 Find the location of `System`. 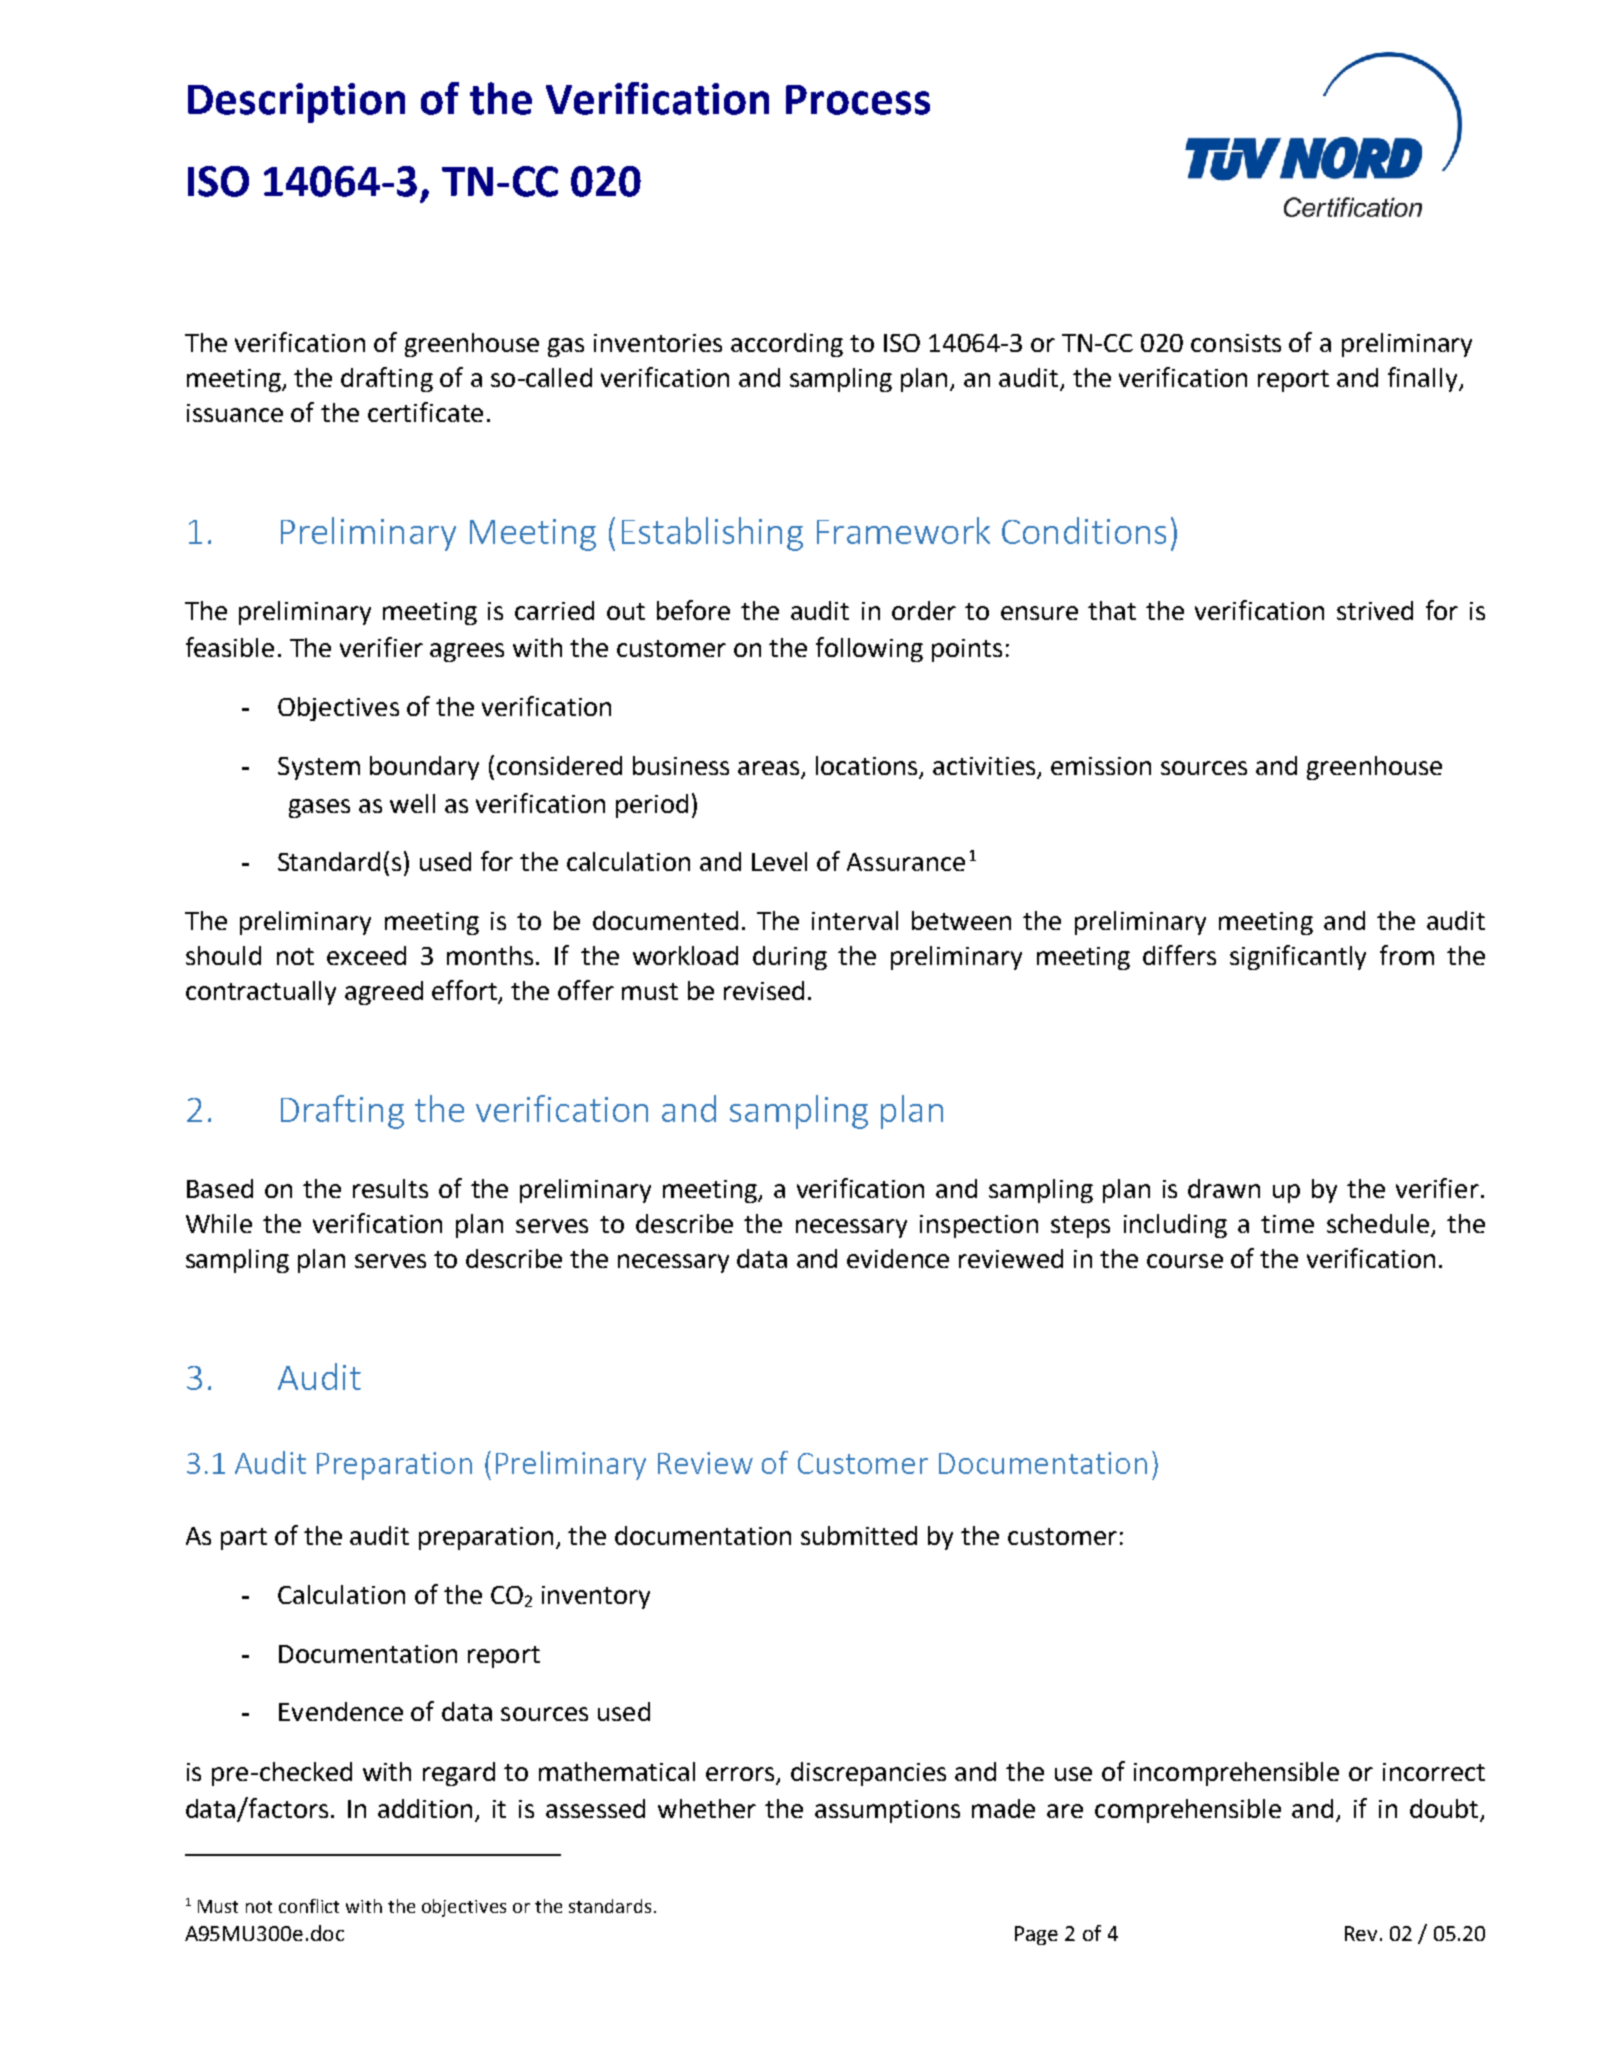

System is located at coordinates (319, 768).
